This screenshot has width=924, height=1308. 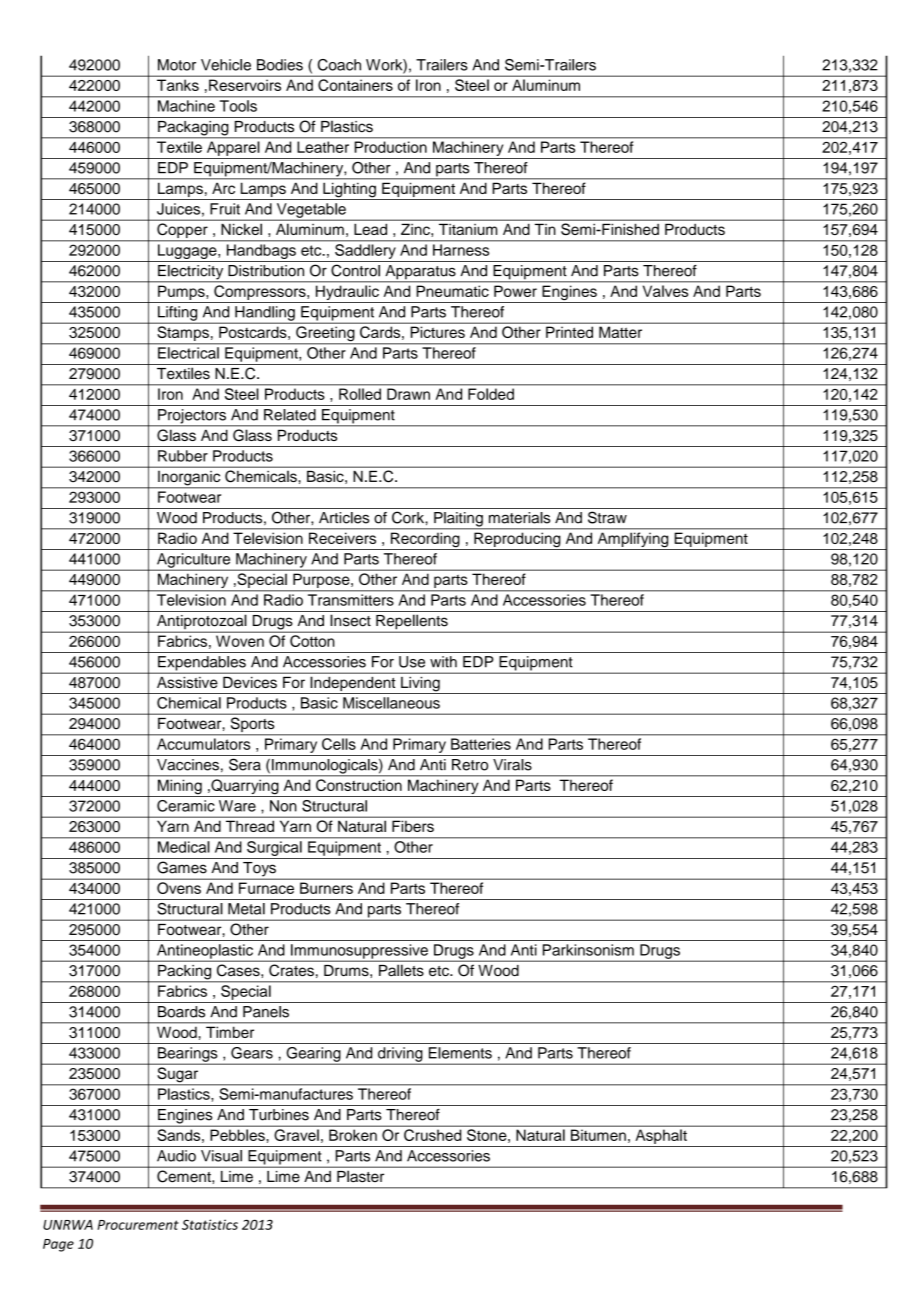 I want to click on Titanium, so click(x=468, y=229).
